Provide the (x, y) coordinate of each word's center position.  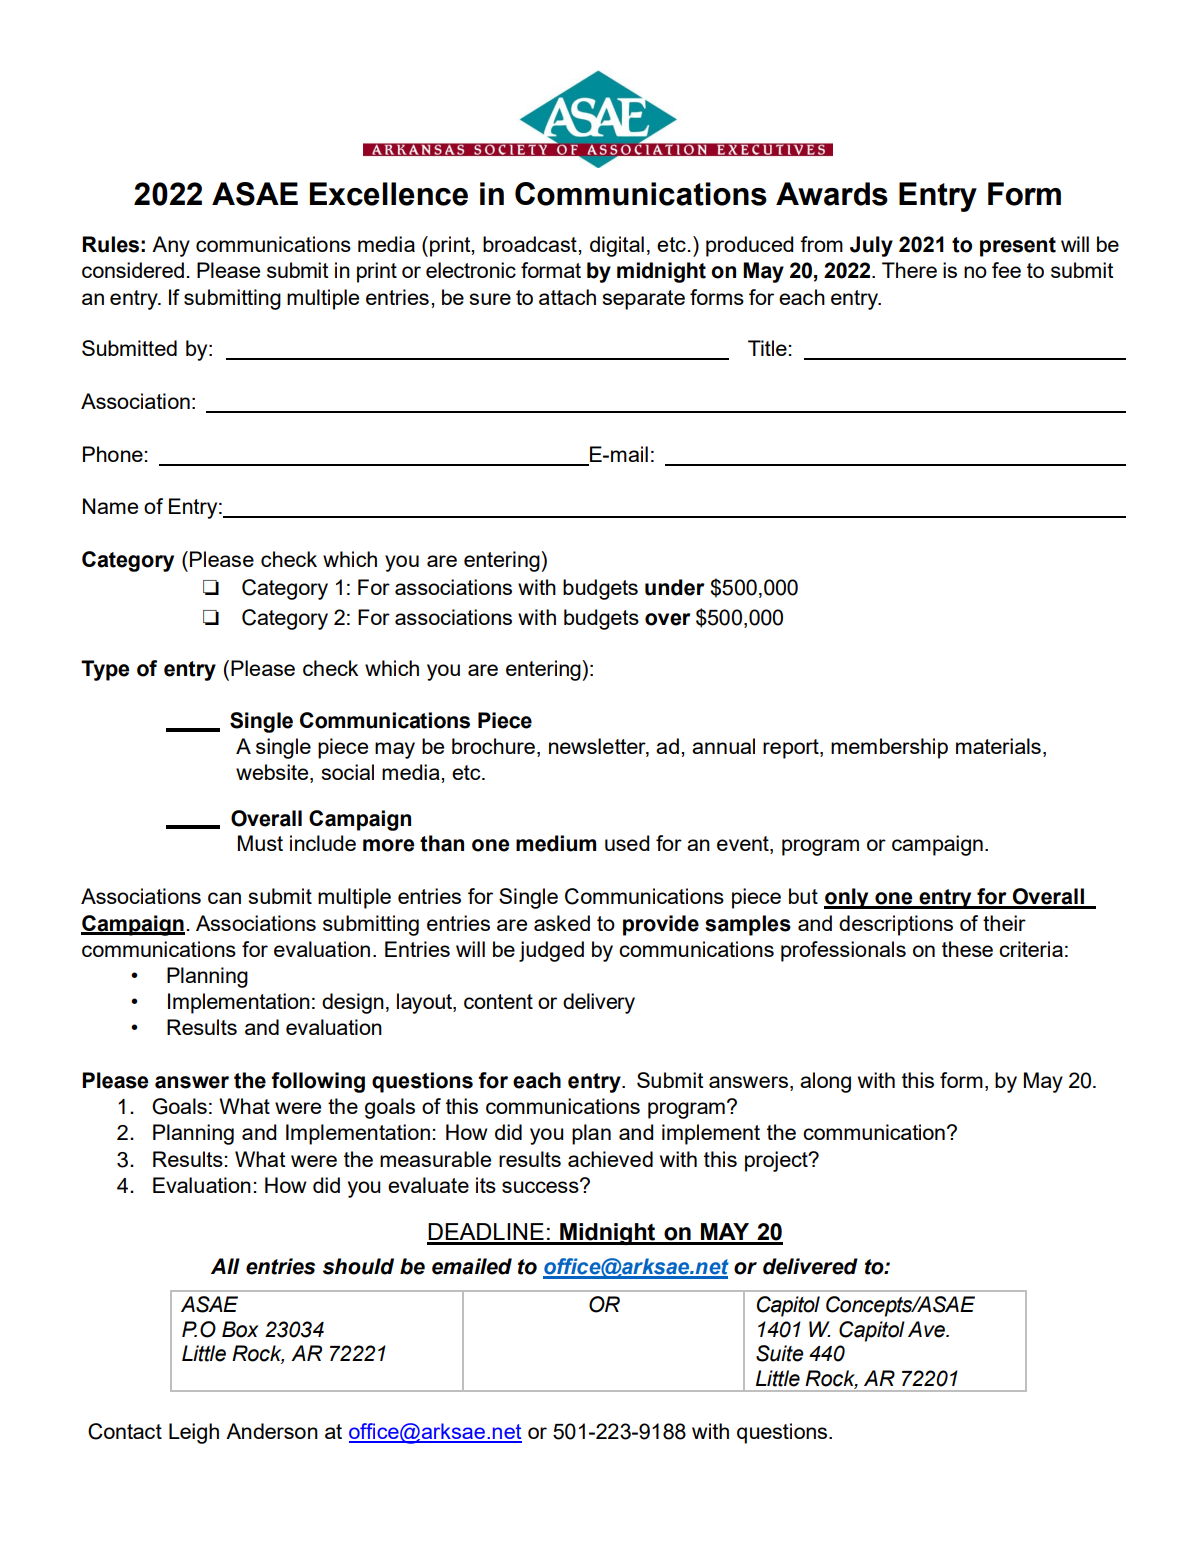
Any (171, 246)
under (675, 587)
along (825, 1082)
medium (556, 843)
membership (889, 748)
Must (260, 843)
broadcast (531, 244)
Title (767, 348)
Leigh (194, 1433)
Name (110, 506)
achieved (610, 1159)
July (871, 246)
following (318, 1082)
